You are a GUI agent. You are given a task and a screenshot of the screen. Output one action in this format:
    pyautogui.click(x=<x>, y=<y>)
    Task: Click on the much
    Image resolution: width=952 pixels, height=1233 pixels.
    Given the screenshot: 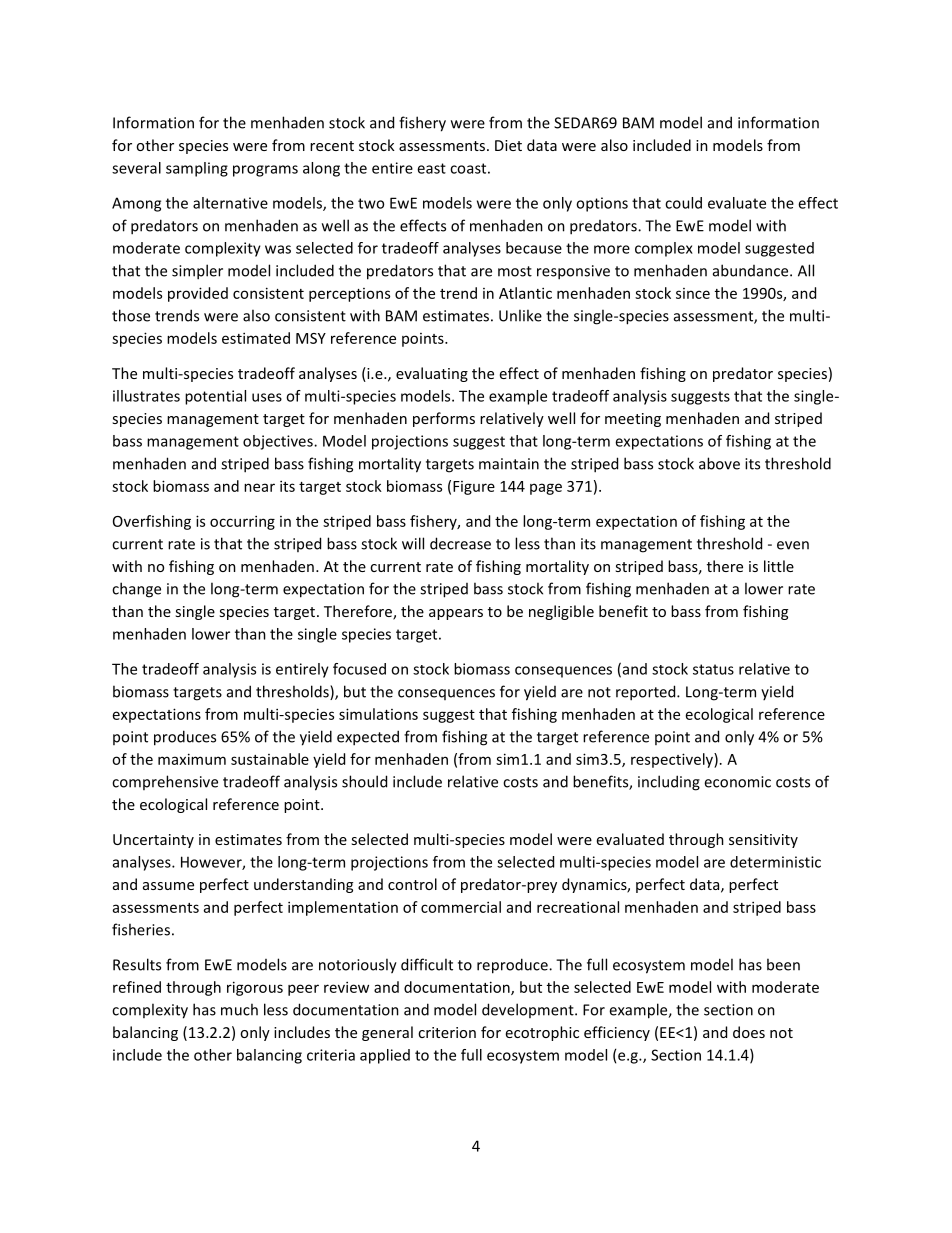 What is the action you would take?
    pyautogui.click(x=239, y=1009)
